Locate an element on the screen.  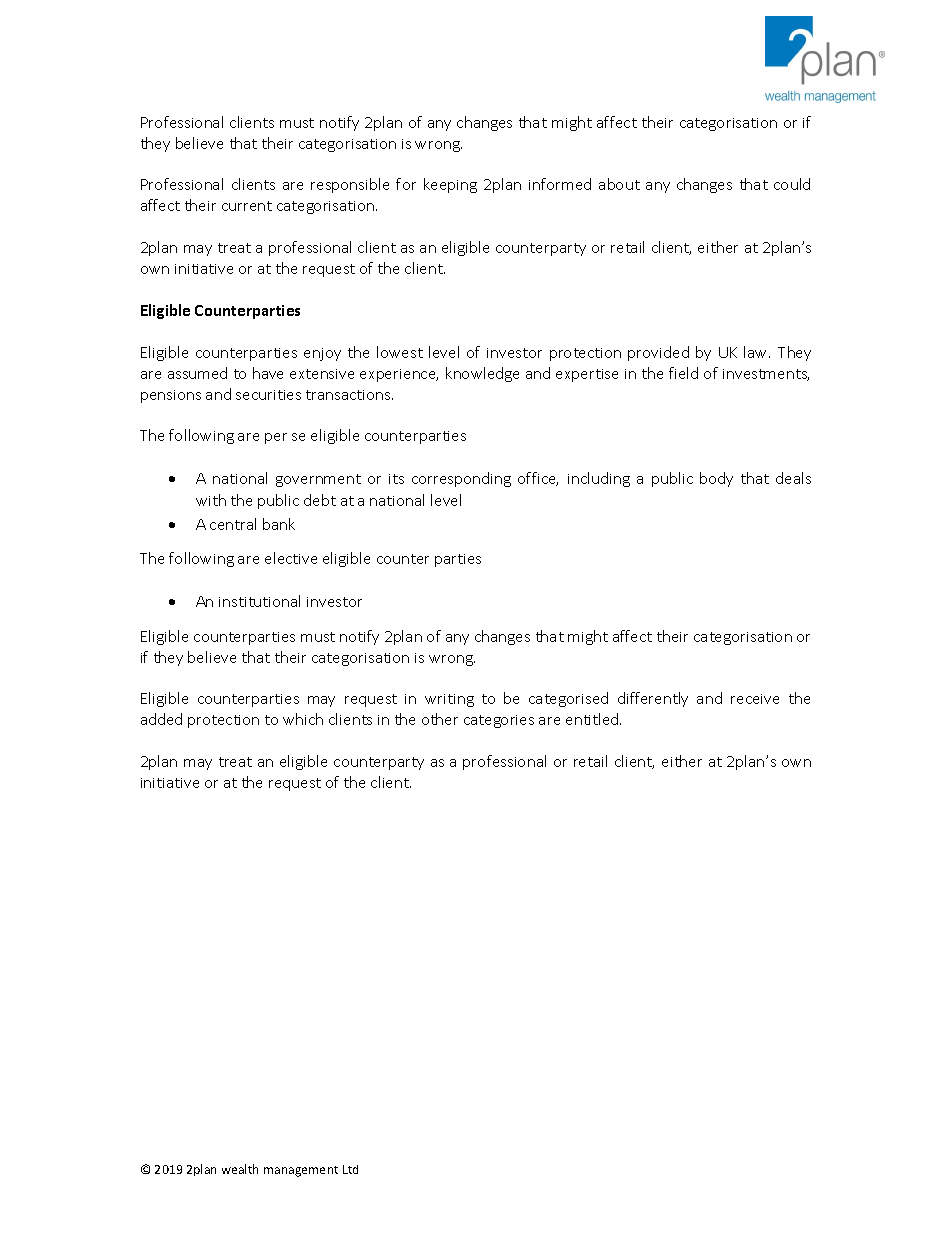
Ltd is located at coordinates (350, 1169).
